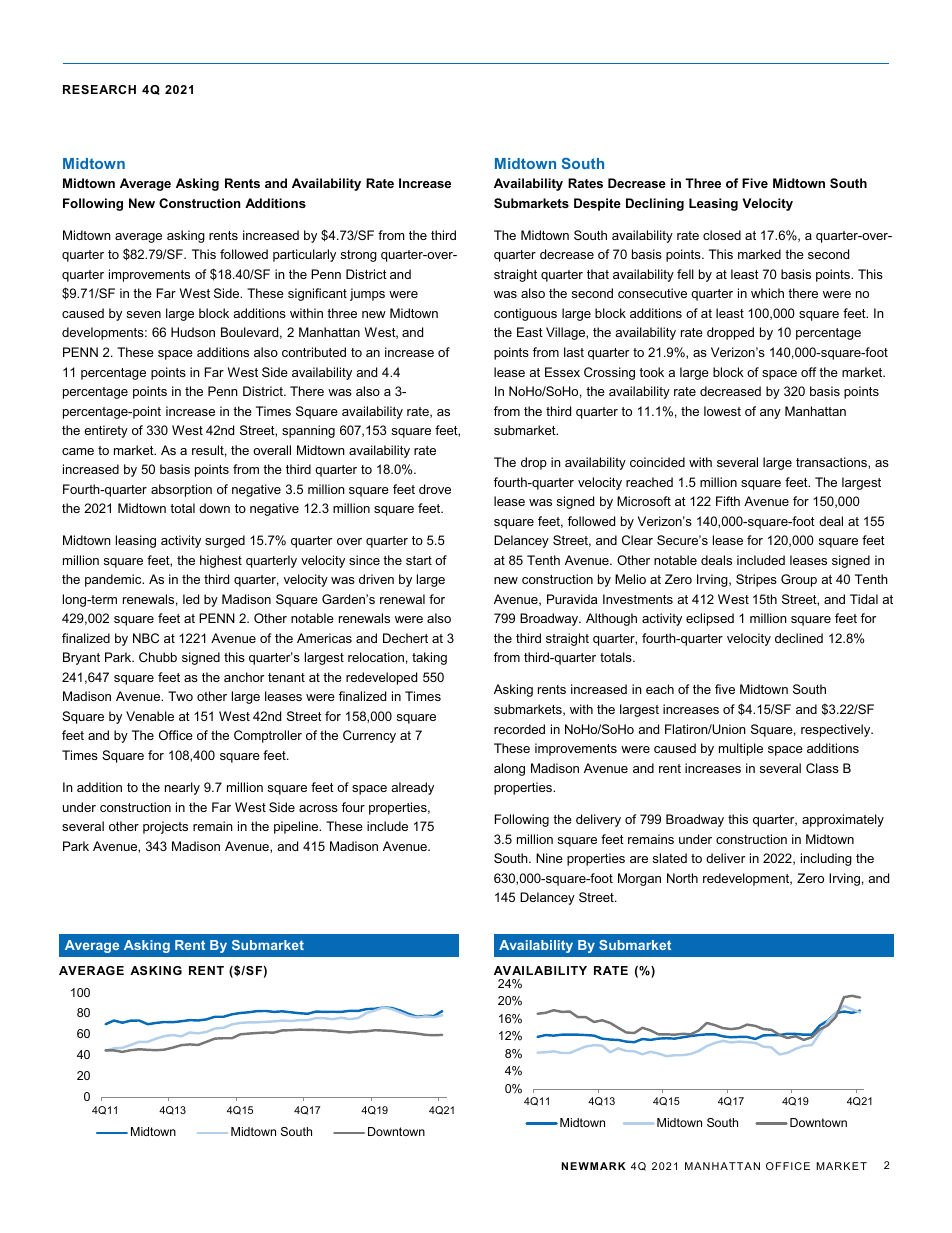  Describe the element at coordinates (181, 490) in the page. I see `absorption` at that location.
